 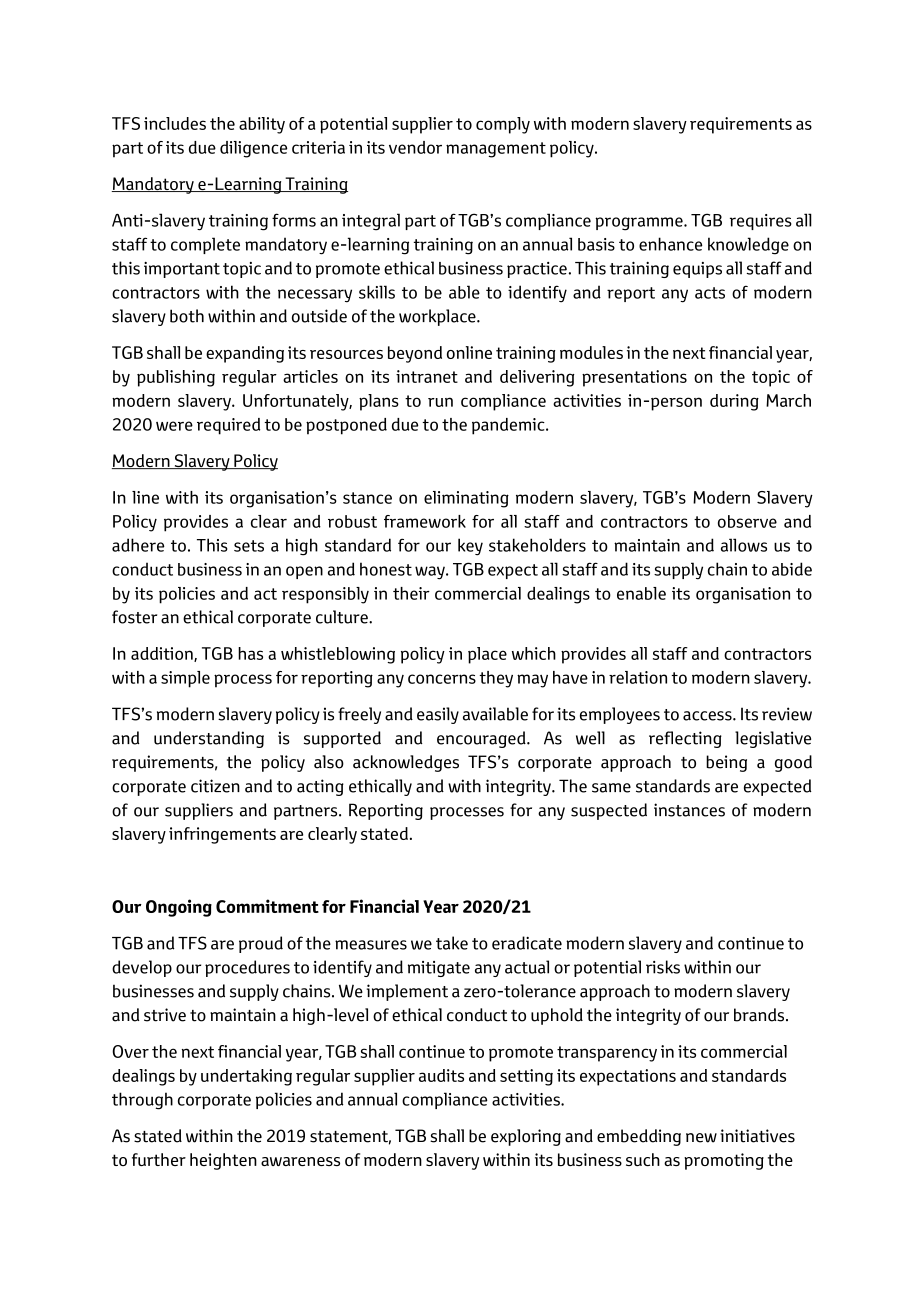 I want to click on expanding, so click(x=245, y=354).
